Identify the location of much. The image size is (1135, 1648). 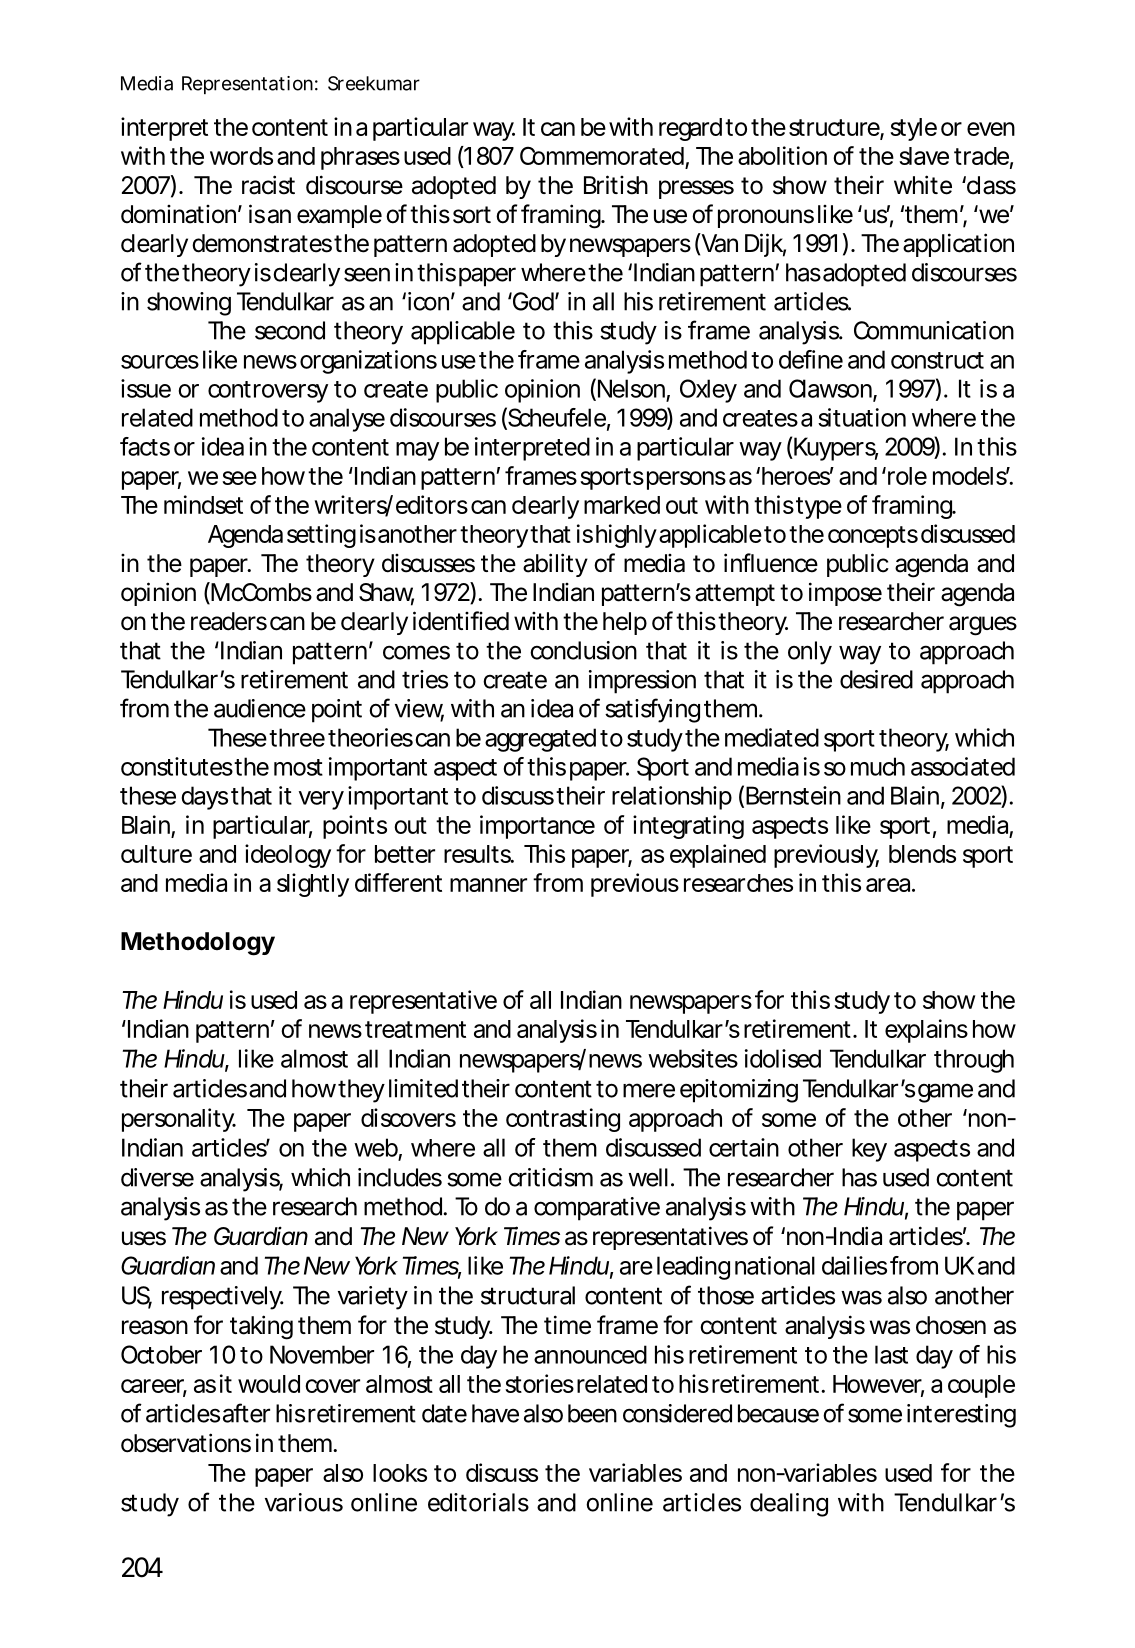
(878, 766).
